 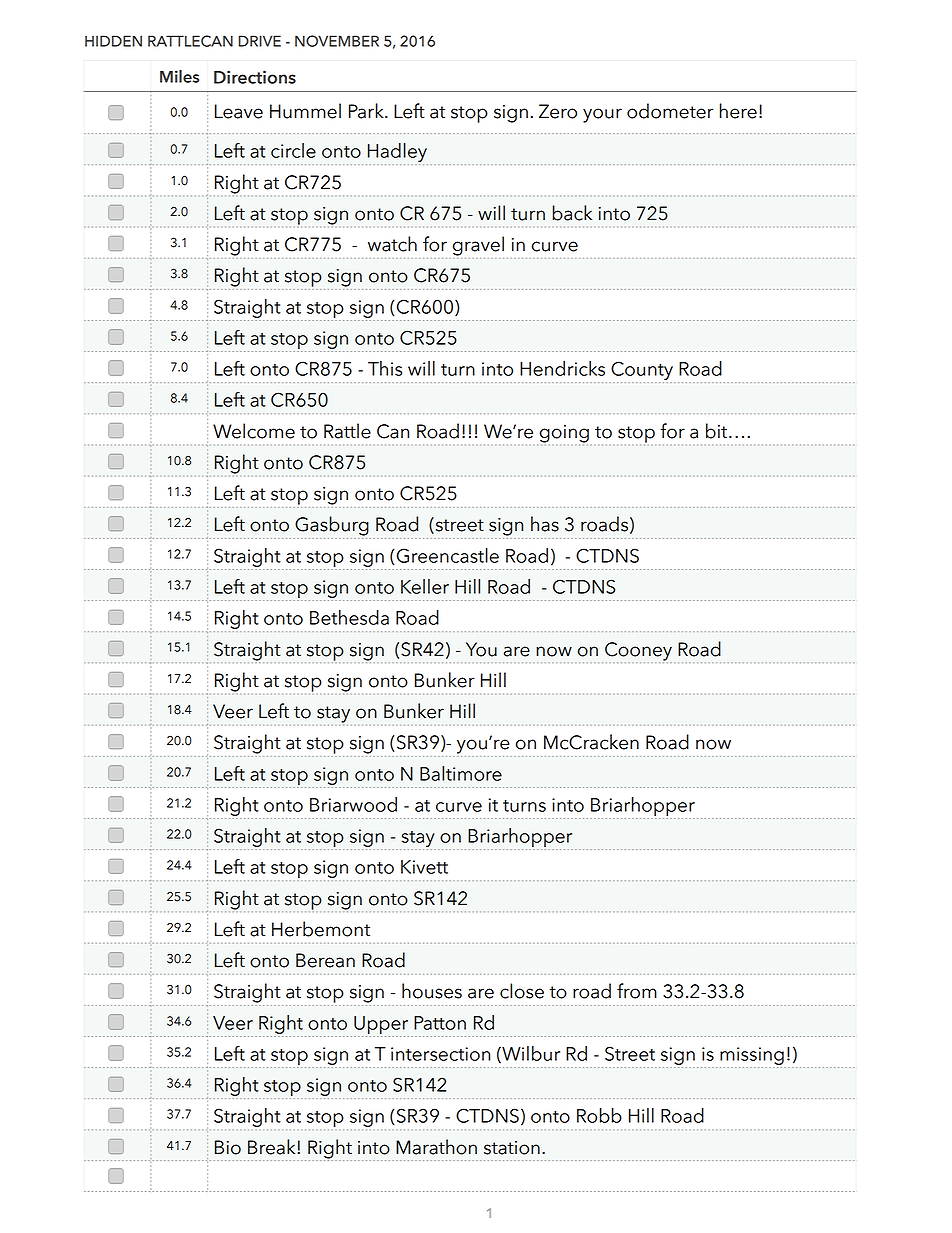 What do you see at coordinates (436, 1147) in the page?
I see `Marathon` at bounding box center [436, 1147].
